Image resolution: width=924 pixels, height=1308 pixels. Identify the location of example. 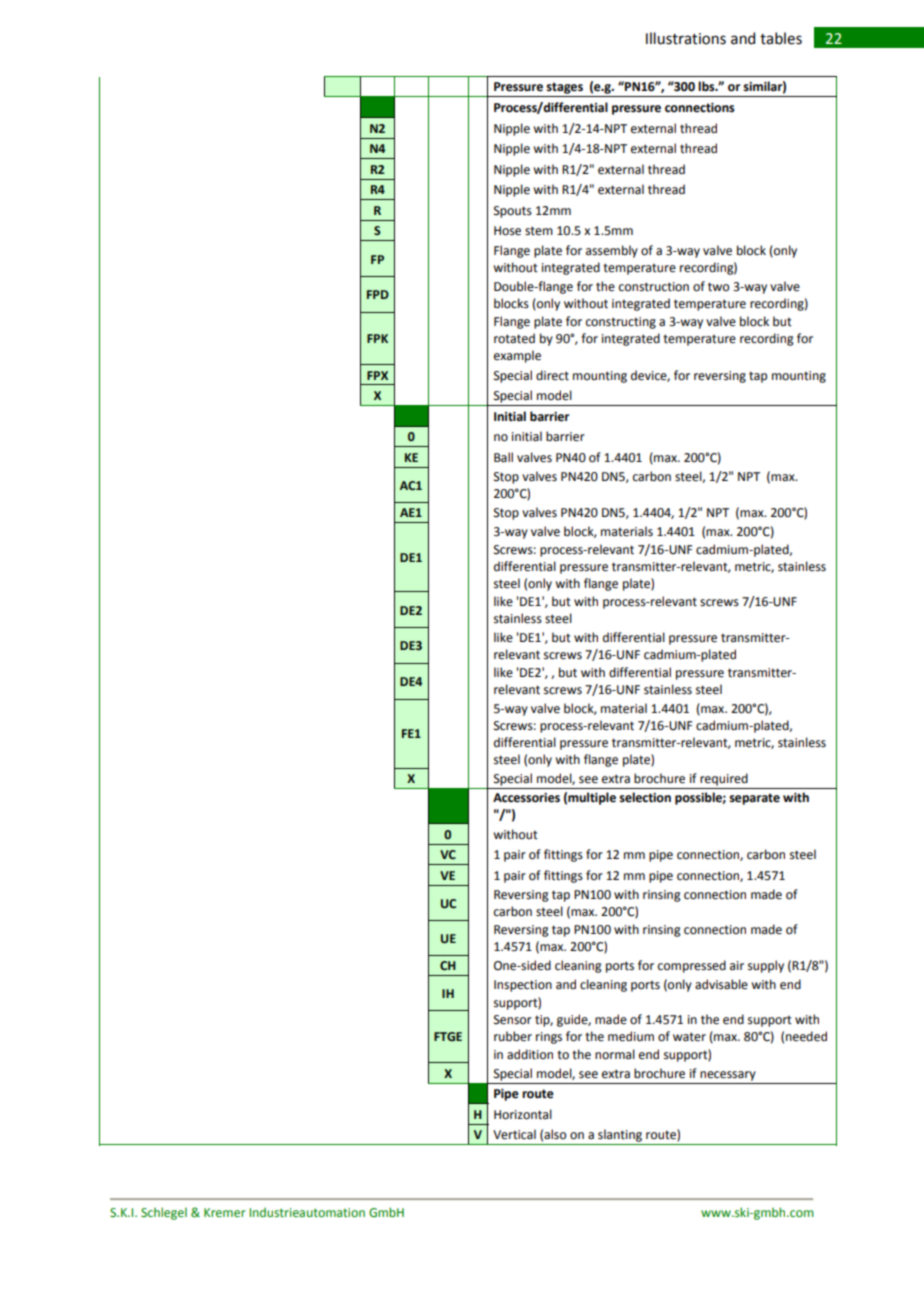
(517, 356).
